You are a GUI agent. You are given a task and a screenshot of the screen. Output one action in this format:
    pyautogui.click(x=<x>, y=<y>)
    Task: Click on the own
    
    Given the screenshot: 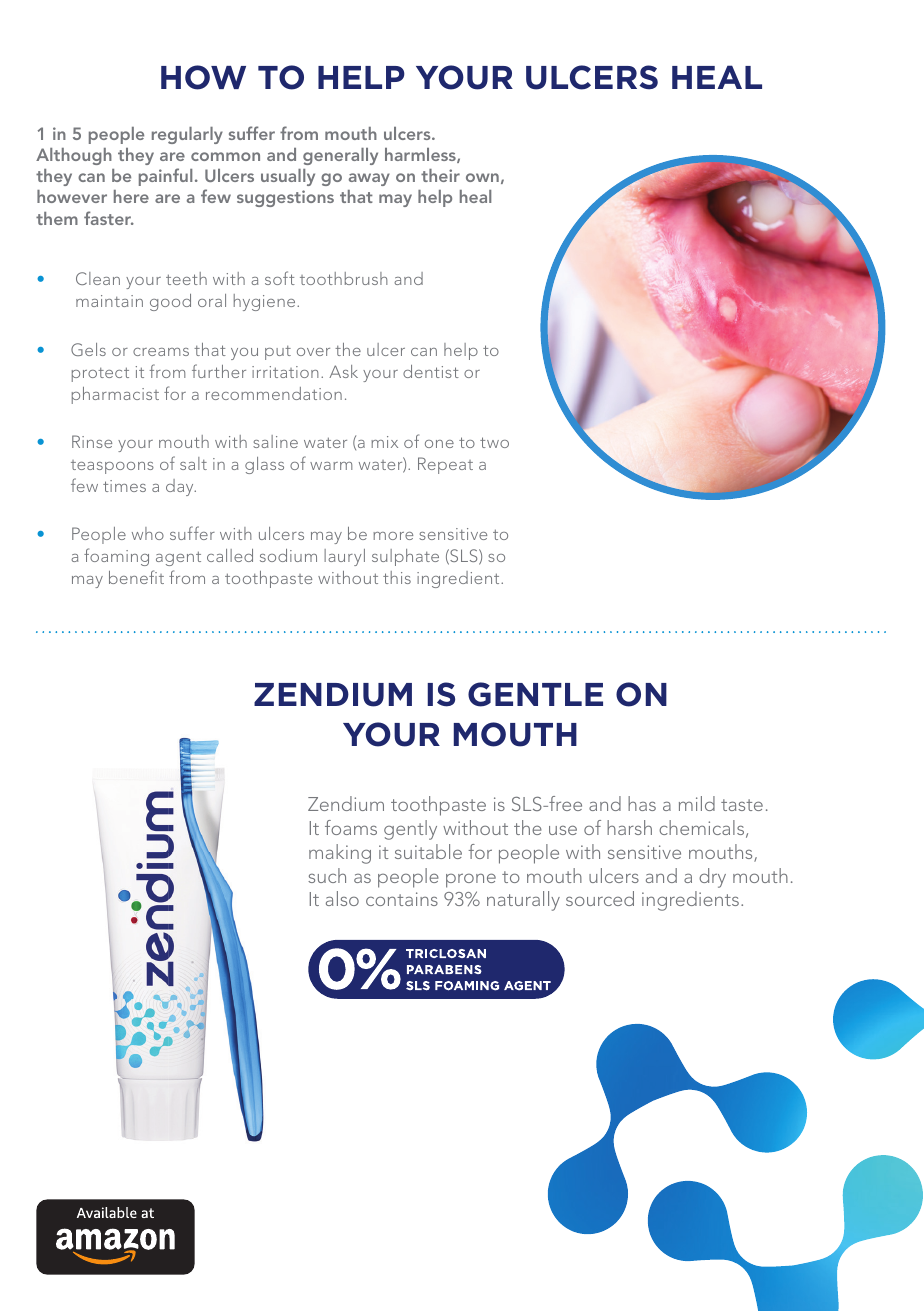 What is the action you would take?
    pyautogui.click(x=482, y=177)
